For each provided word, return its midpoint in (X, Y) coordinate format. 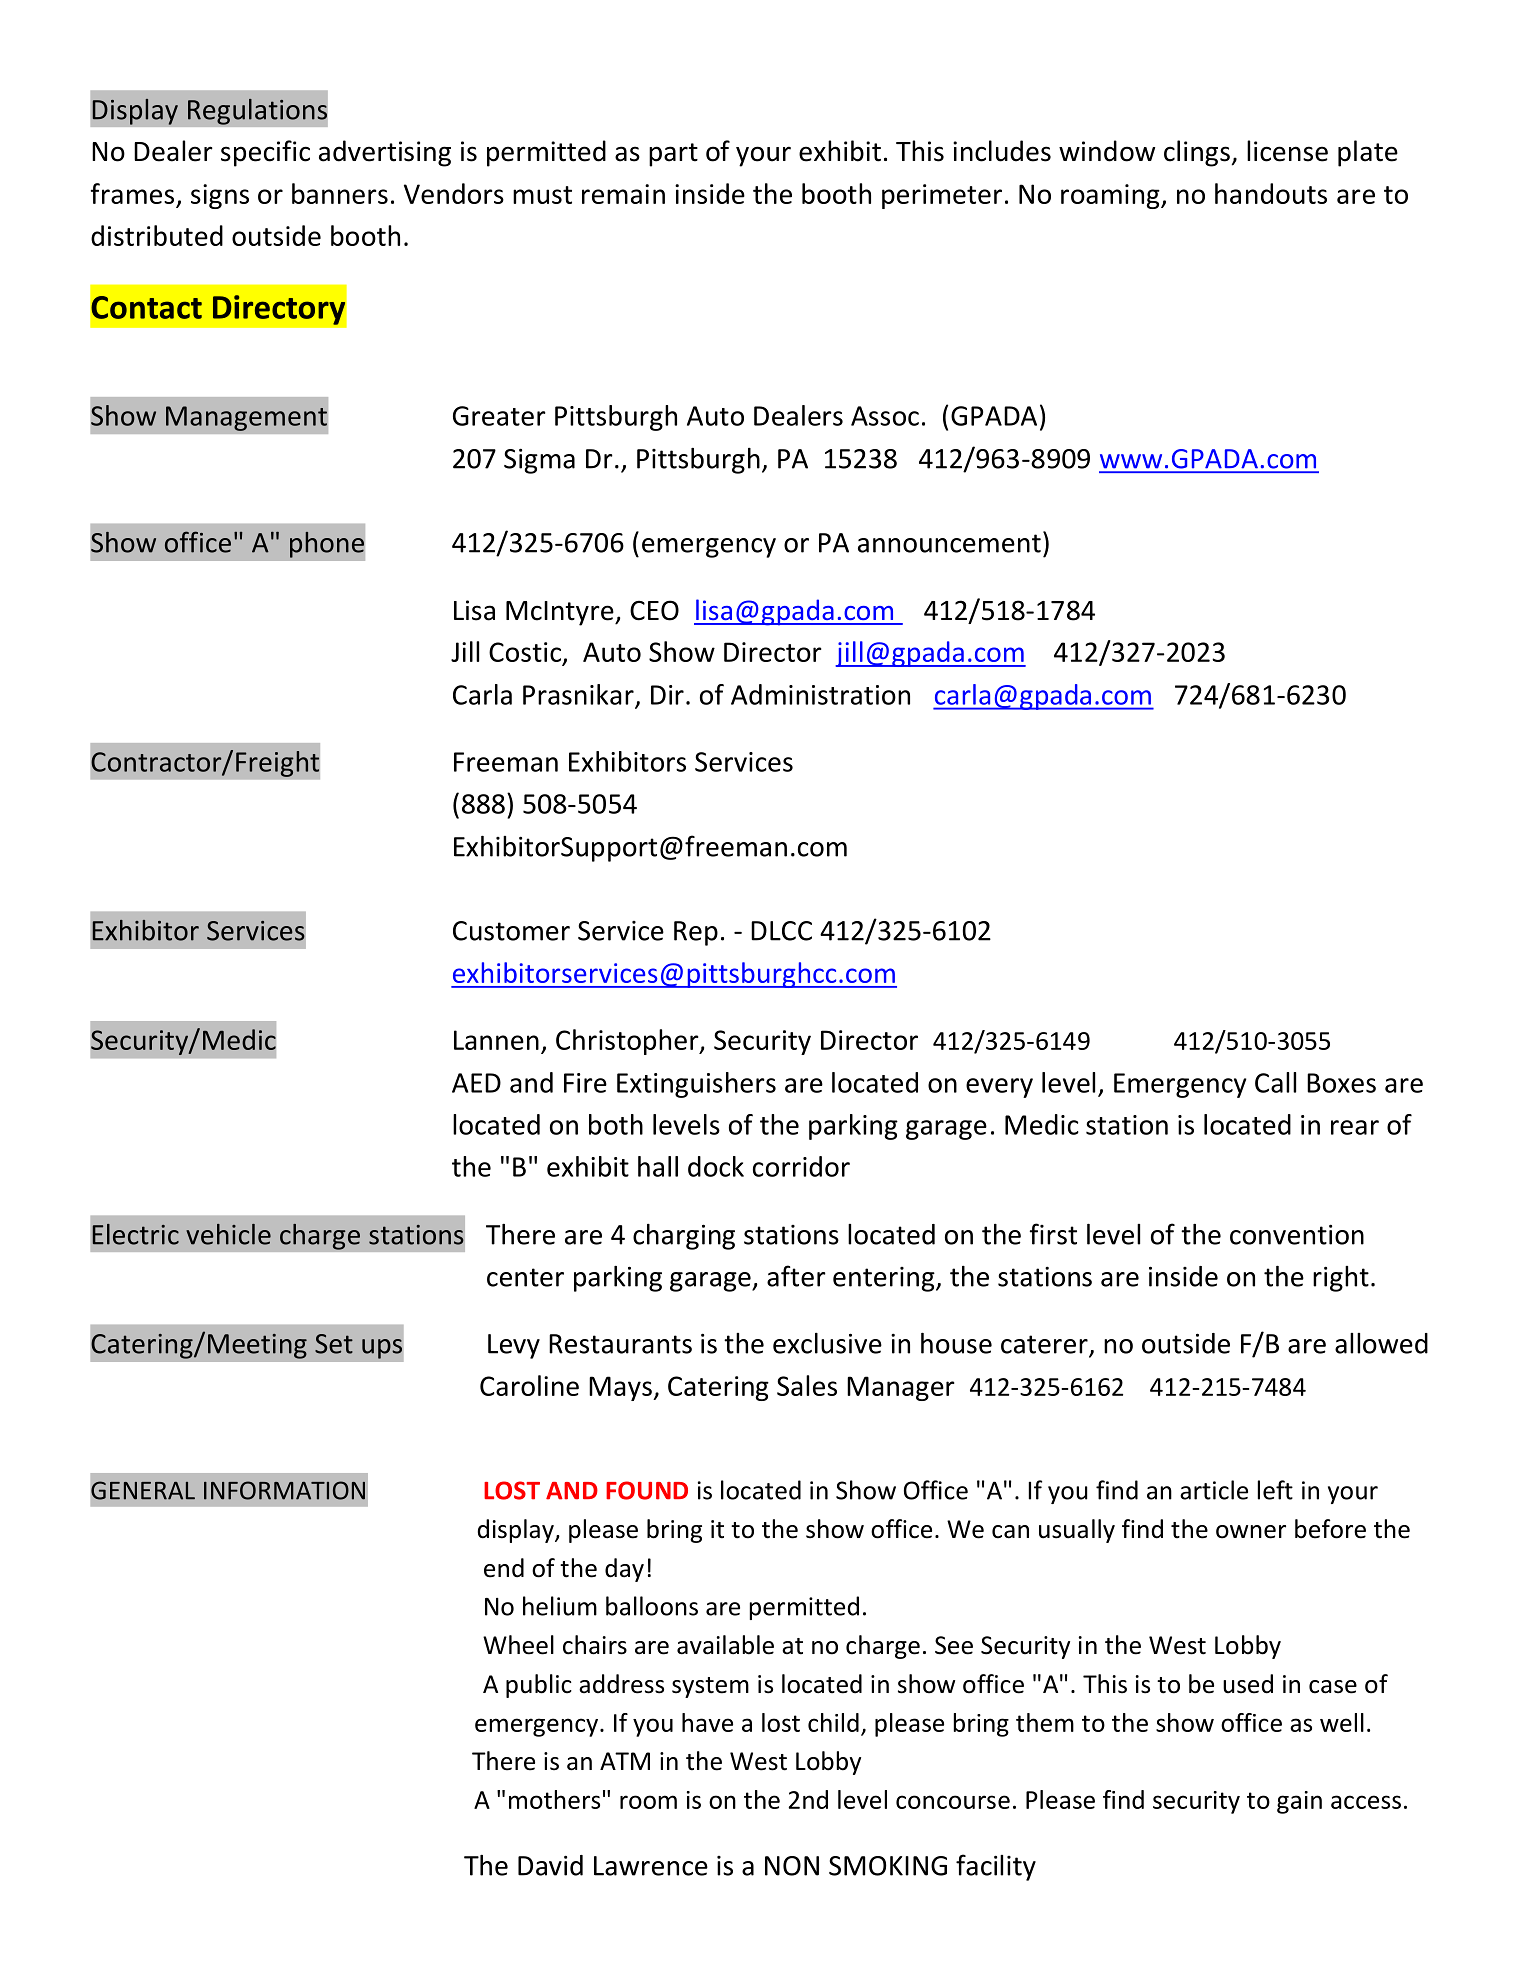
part (673, 155)
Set (334, 1344)
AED (476, 1083)
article (1214, 1490)
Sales (807, 1385)
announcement (949, 543)
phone (327, 545)
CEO (654, 610)
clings (1197, 153)
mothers (554, 1799)
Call (1275, 1082)
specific (265, 153)
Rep (696, 933)
